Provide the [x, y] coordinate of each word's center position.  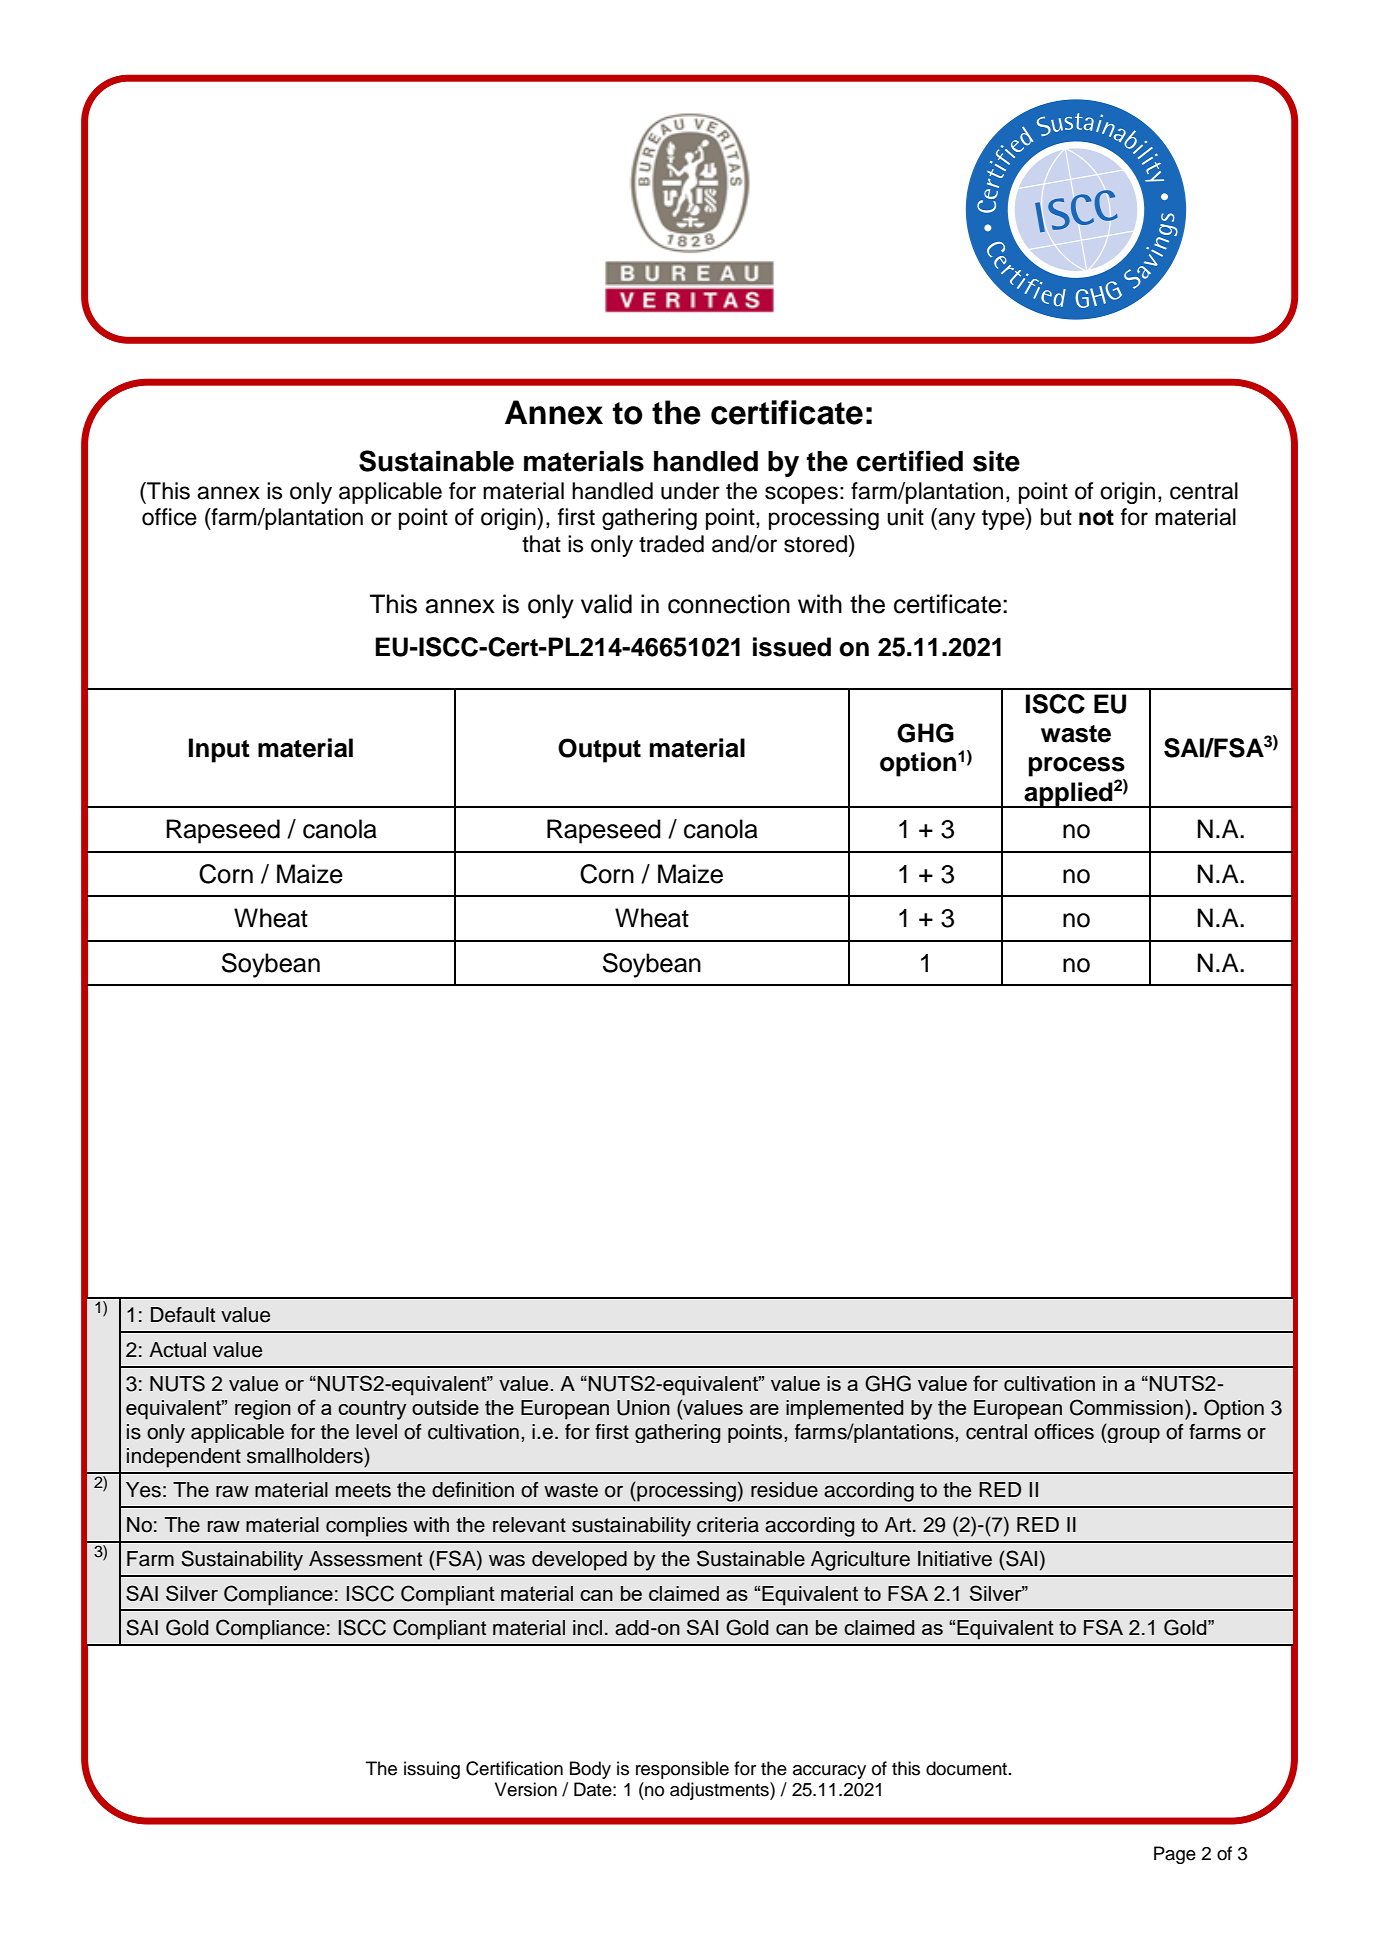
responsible [682, 1770]
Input [219, 750]
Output [599, 750]
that [541, 544]
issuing [432, 1770]
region [263, 1410]
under [690, 491]
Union [643, 1408]
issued [792, 647]
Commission [1126, 1407]
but [1056, 517]
